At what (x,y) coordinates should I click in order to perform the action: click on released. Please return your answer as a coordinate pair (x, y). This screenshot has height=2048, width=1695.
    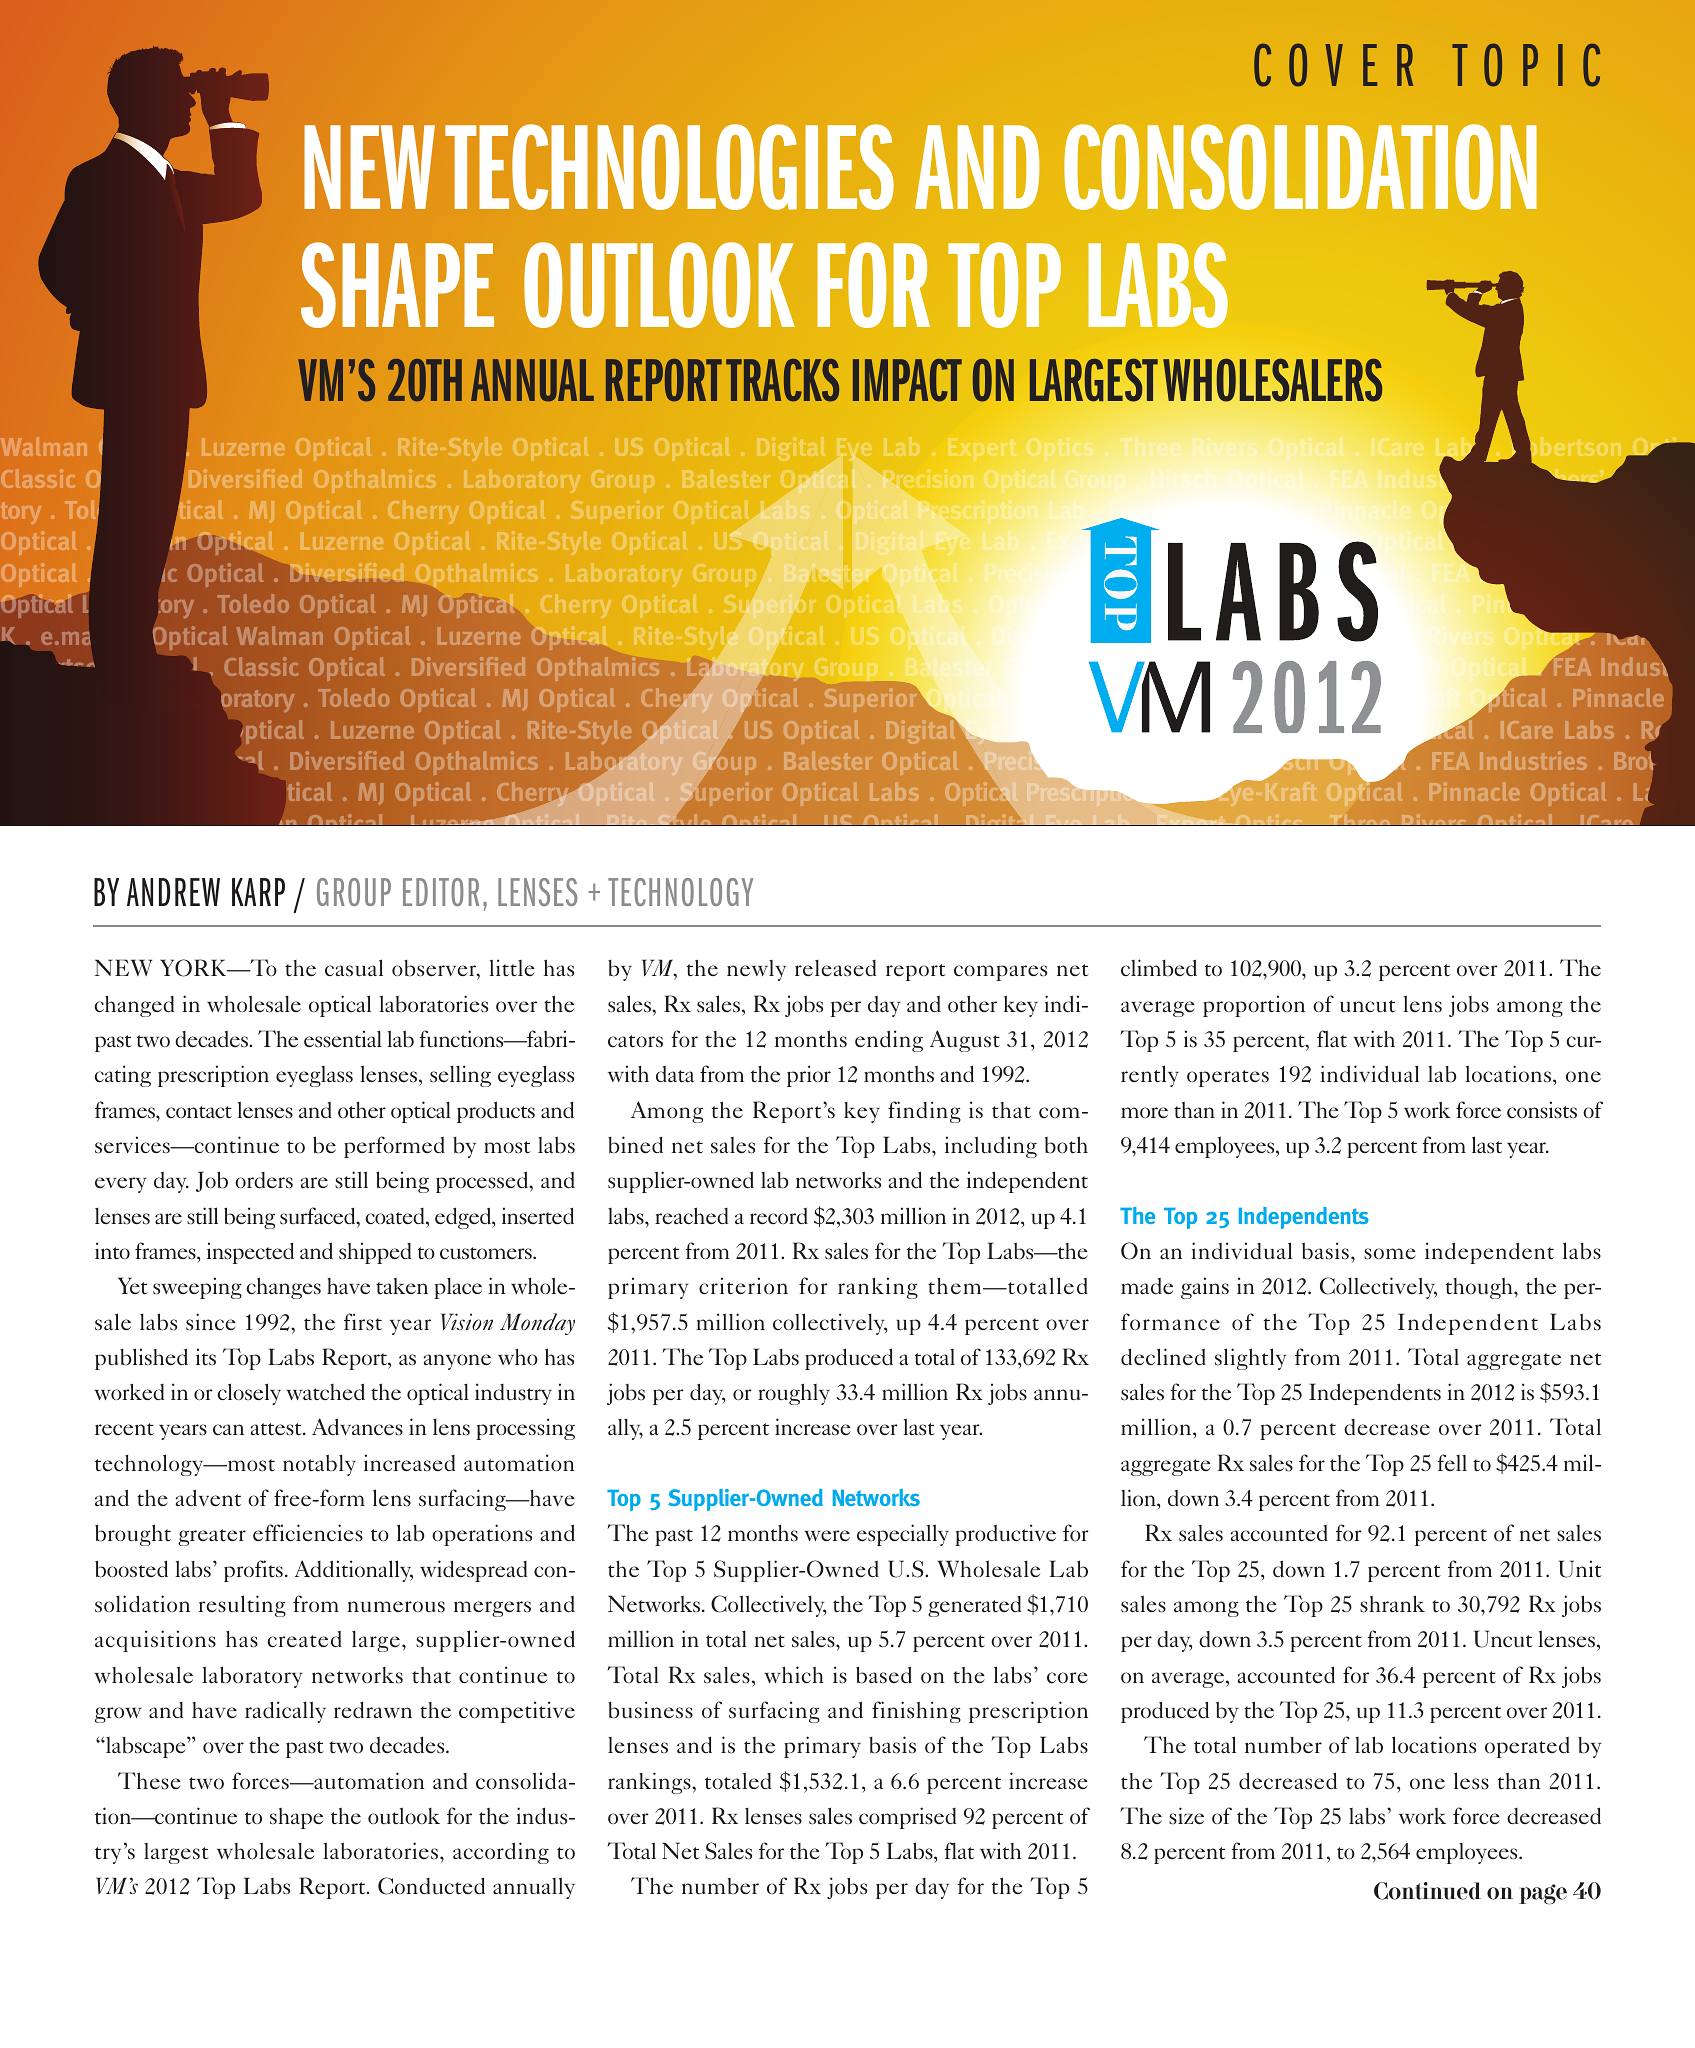
    Looking at the image, I should click on (835, 968).
